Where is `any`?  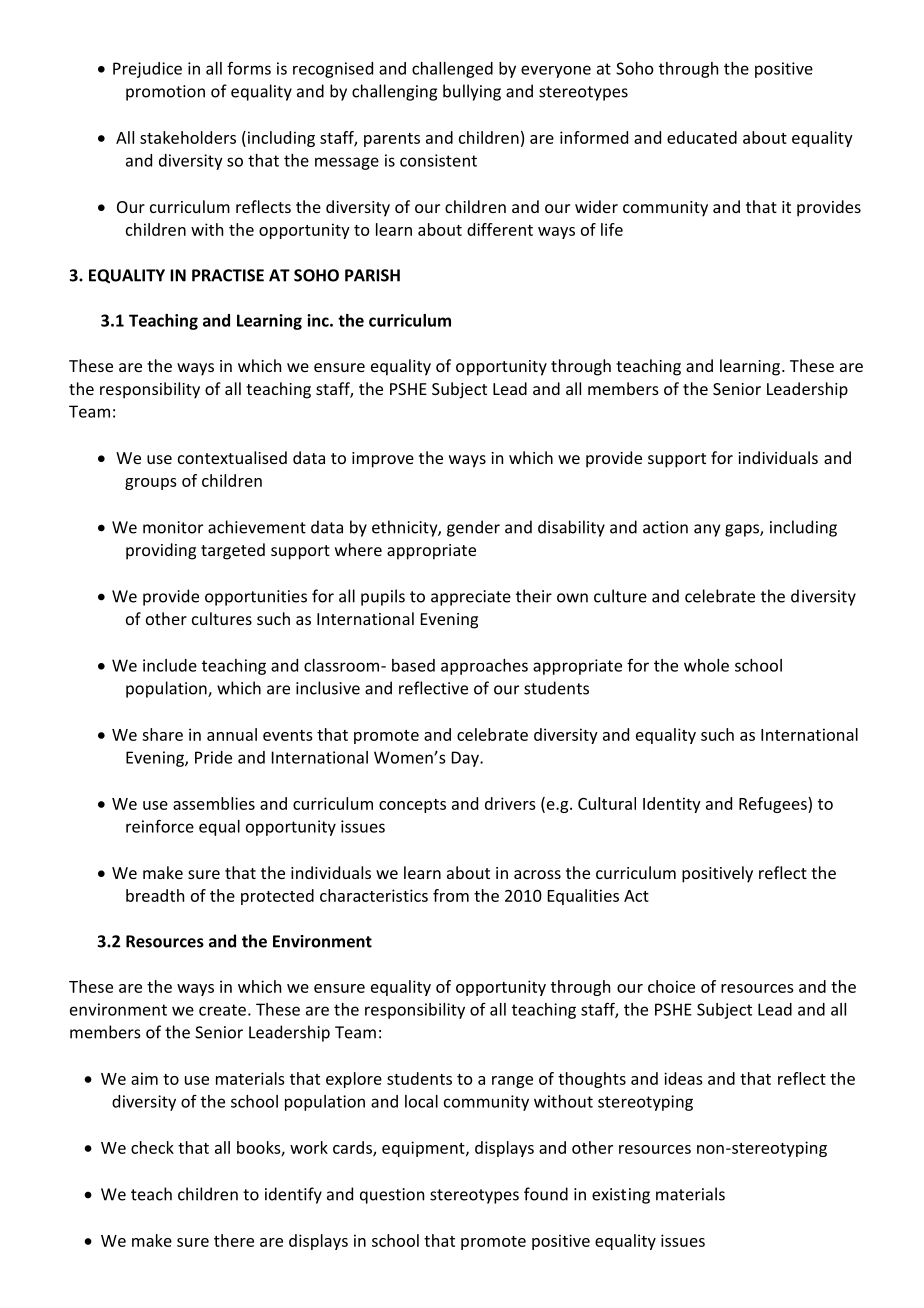 any is located at coordinates (707, 530).
